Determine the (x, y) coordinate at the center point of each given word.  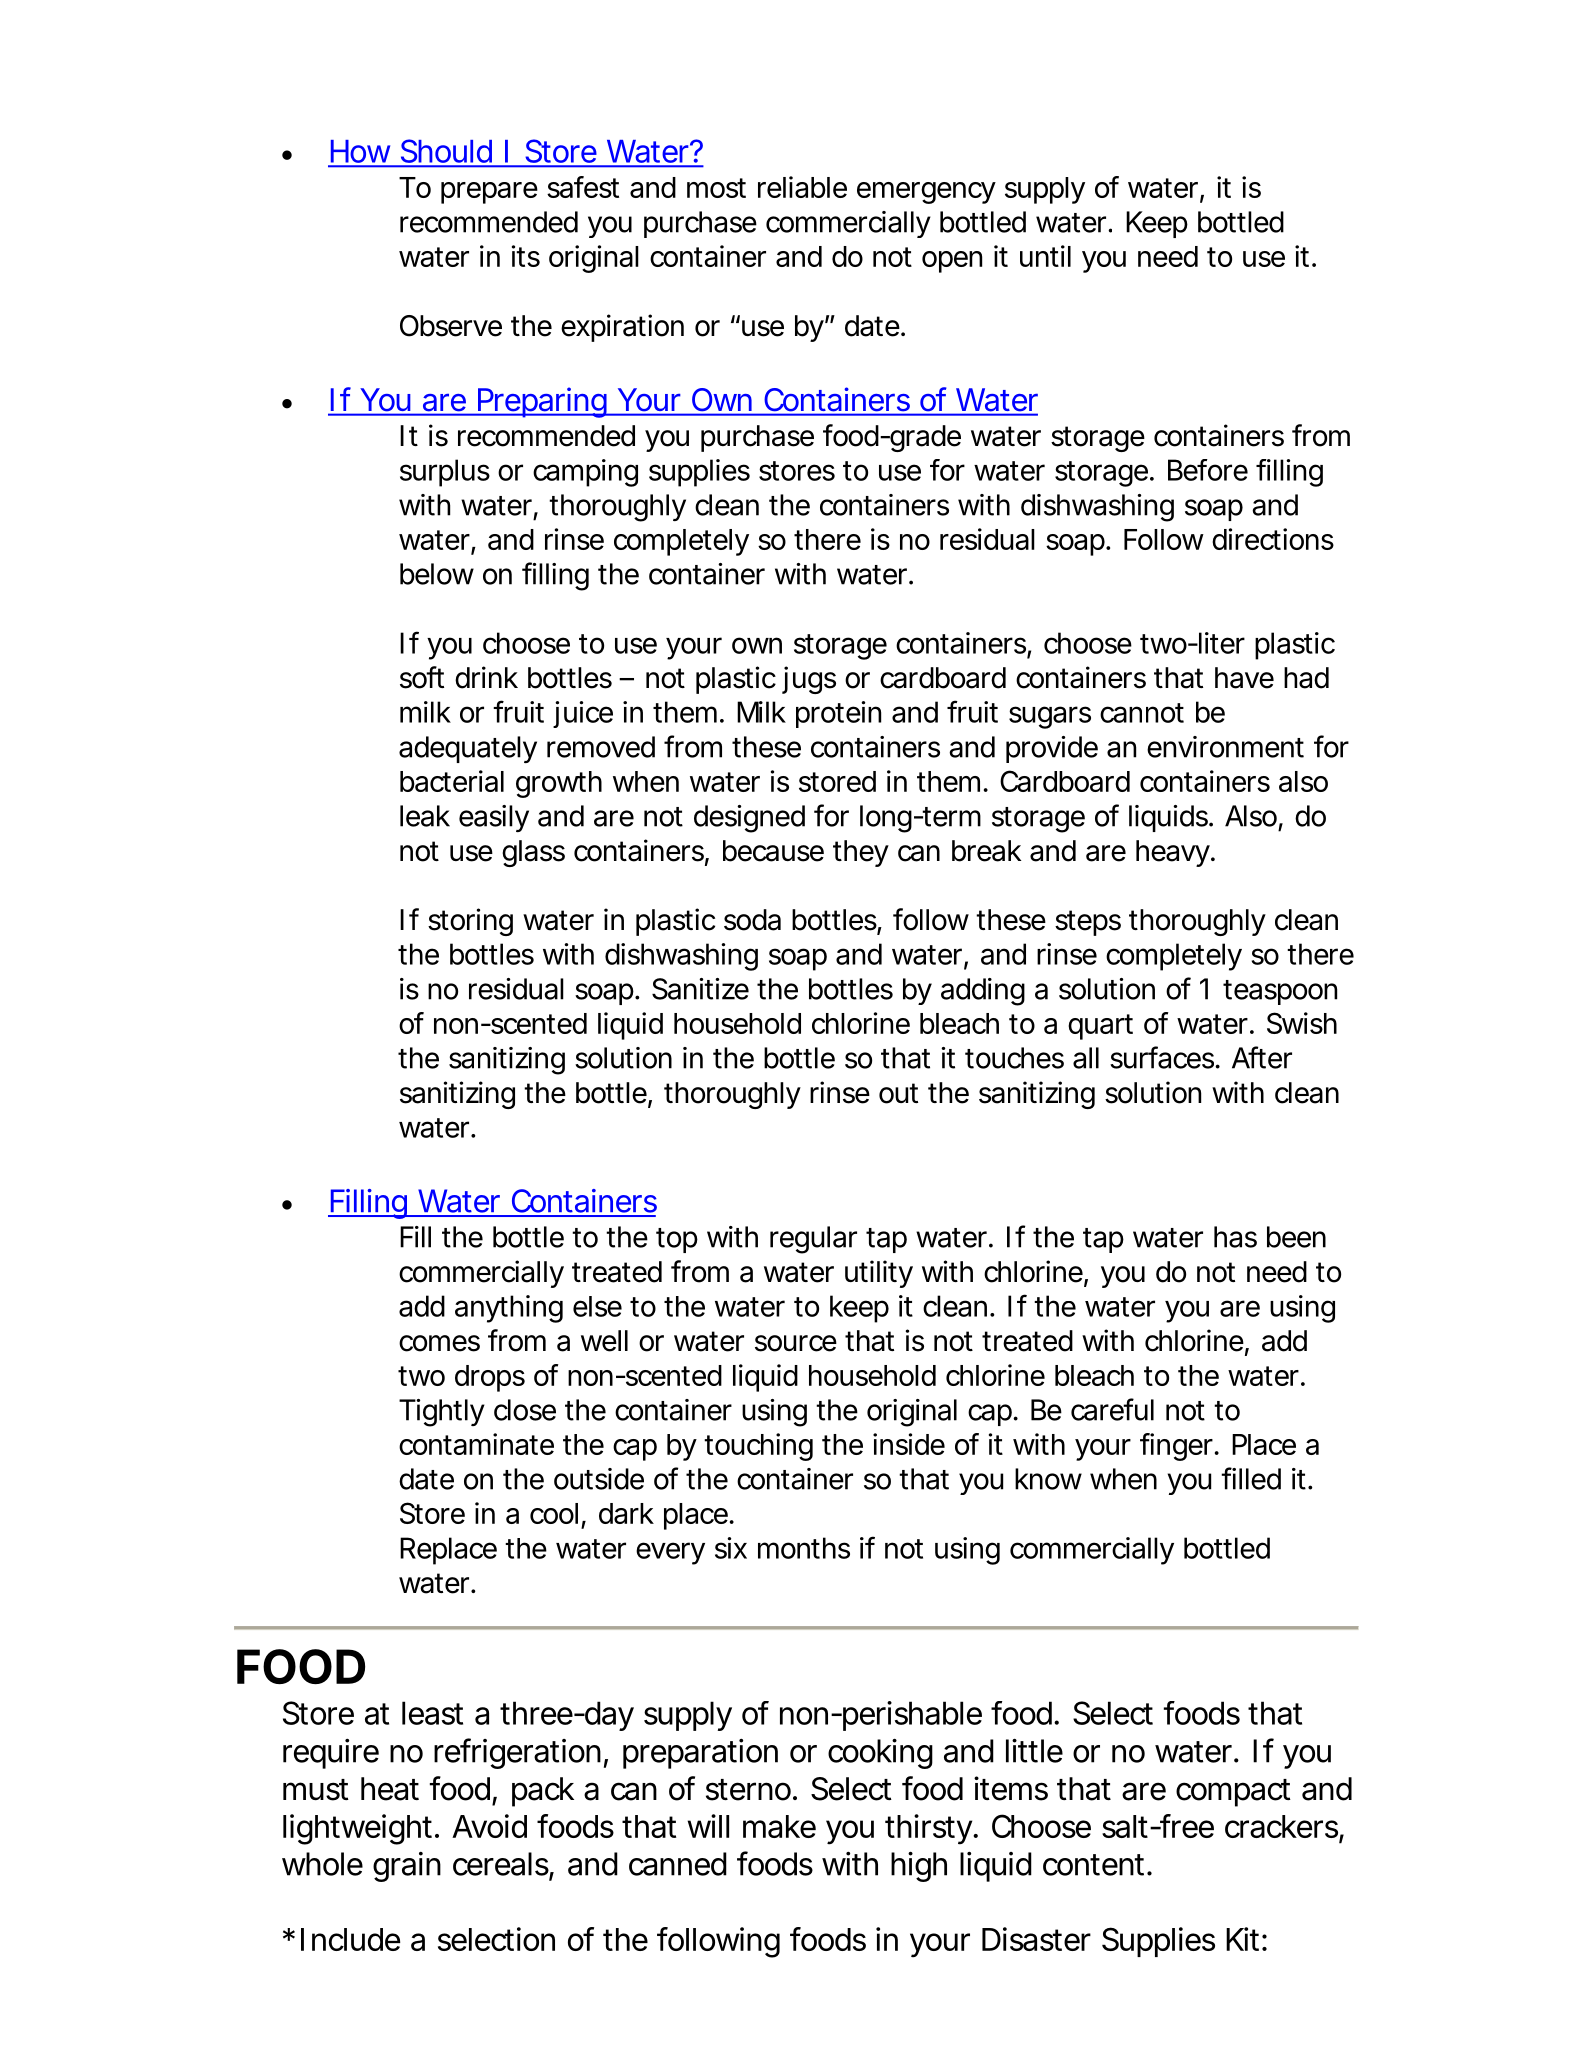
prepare (489, 193)
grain (407, 1867)
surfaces (1163, 1057)
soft (422, 677)
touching (758, 1447)
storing (470, 922)
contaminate (476, 1444)
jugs (809, 680)
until (1045, 256)
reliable (802, 187)
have (1244, 678)
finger (1178, 1447)
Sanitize (700, 989)
